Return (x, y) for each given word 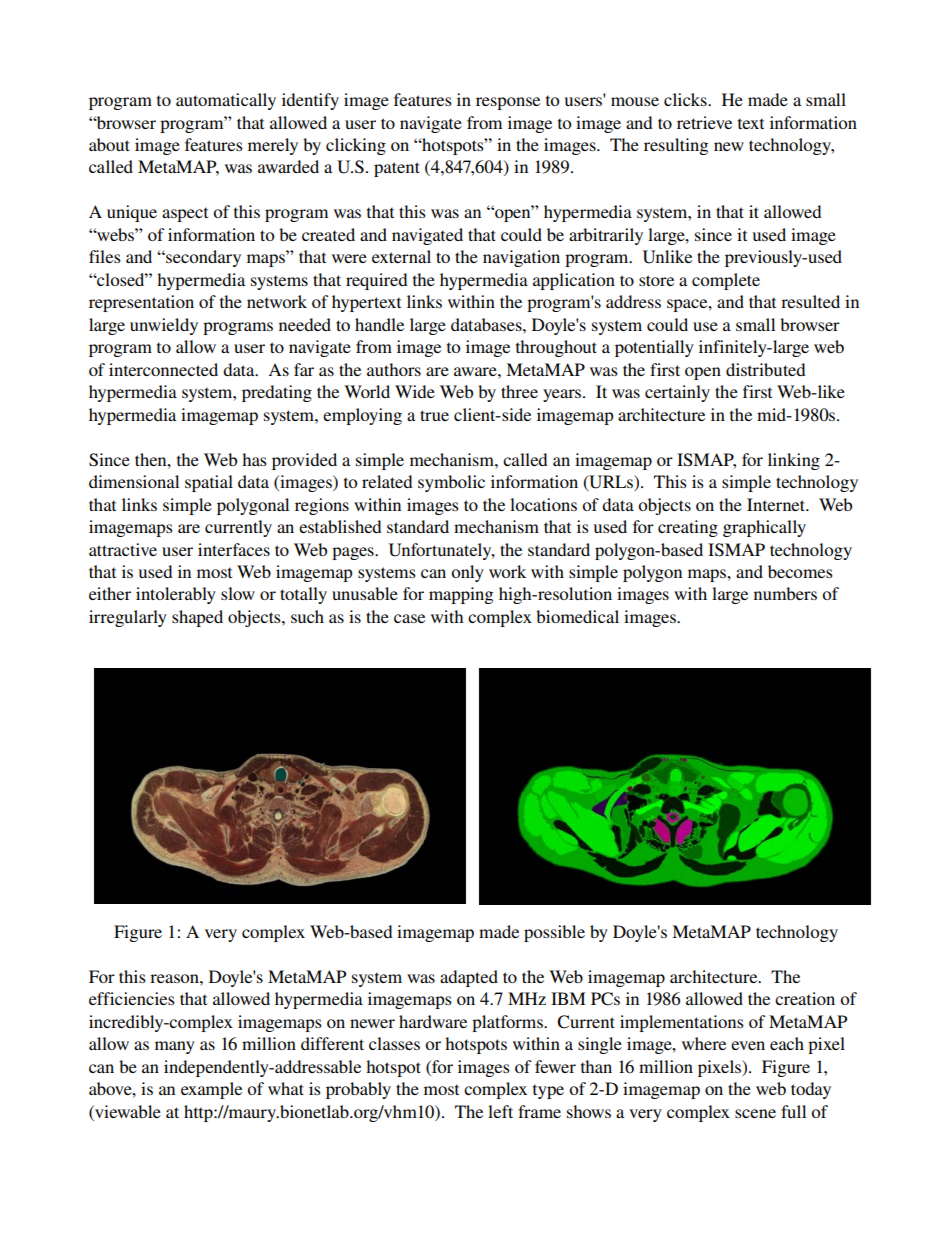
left (500, 1111)
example (211, 1090)
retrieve (704, 122)
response (508, 103)
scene (755, 1113)
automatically (226, 101)
